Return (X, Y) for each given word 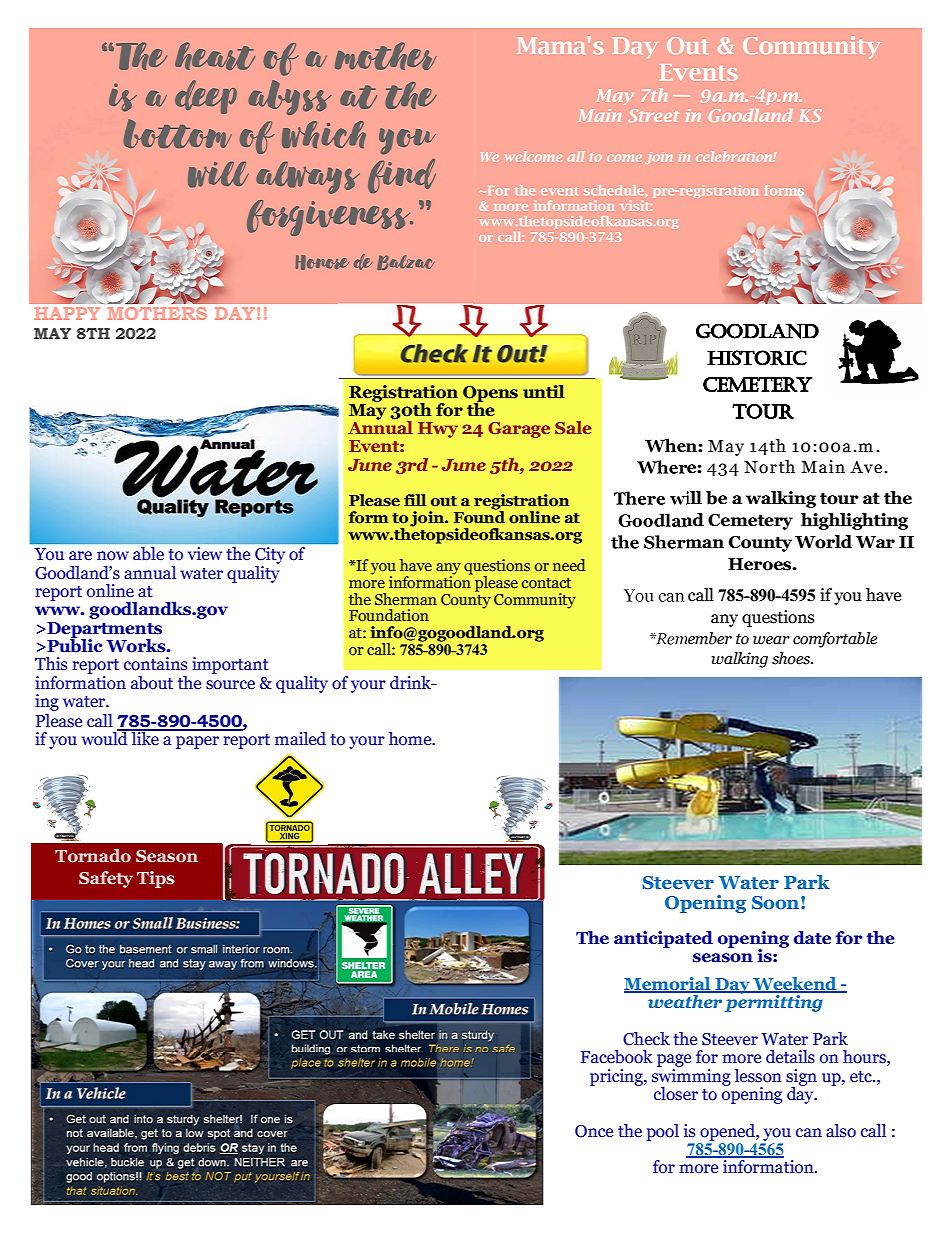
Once (594, 1131)
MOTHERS (157, 313)
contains (155, 664)
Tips (156, 879)
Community (535, 601)
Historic (757, 358)
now (113, 556)
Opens (490, 395)
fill (415, 500)
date (812, 938)
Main (823, 467)
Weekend (795, 985)
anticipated (663, 939)
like (145, 738)
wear (771, 640)
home (411, 739)
